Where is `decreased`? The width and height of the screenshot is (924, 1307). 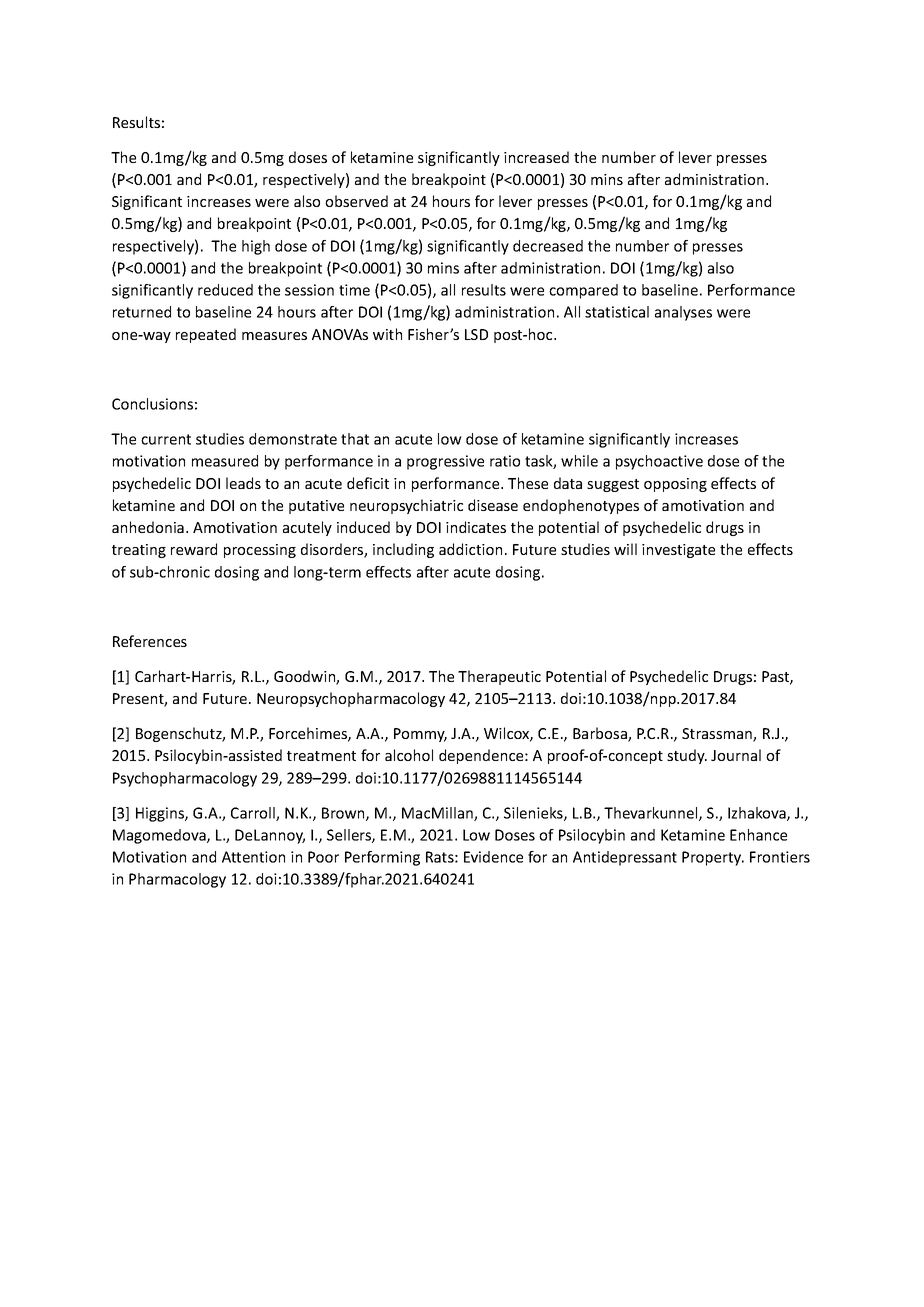 decreased is located at coordinates (548, 246).
